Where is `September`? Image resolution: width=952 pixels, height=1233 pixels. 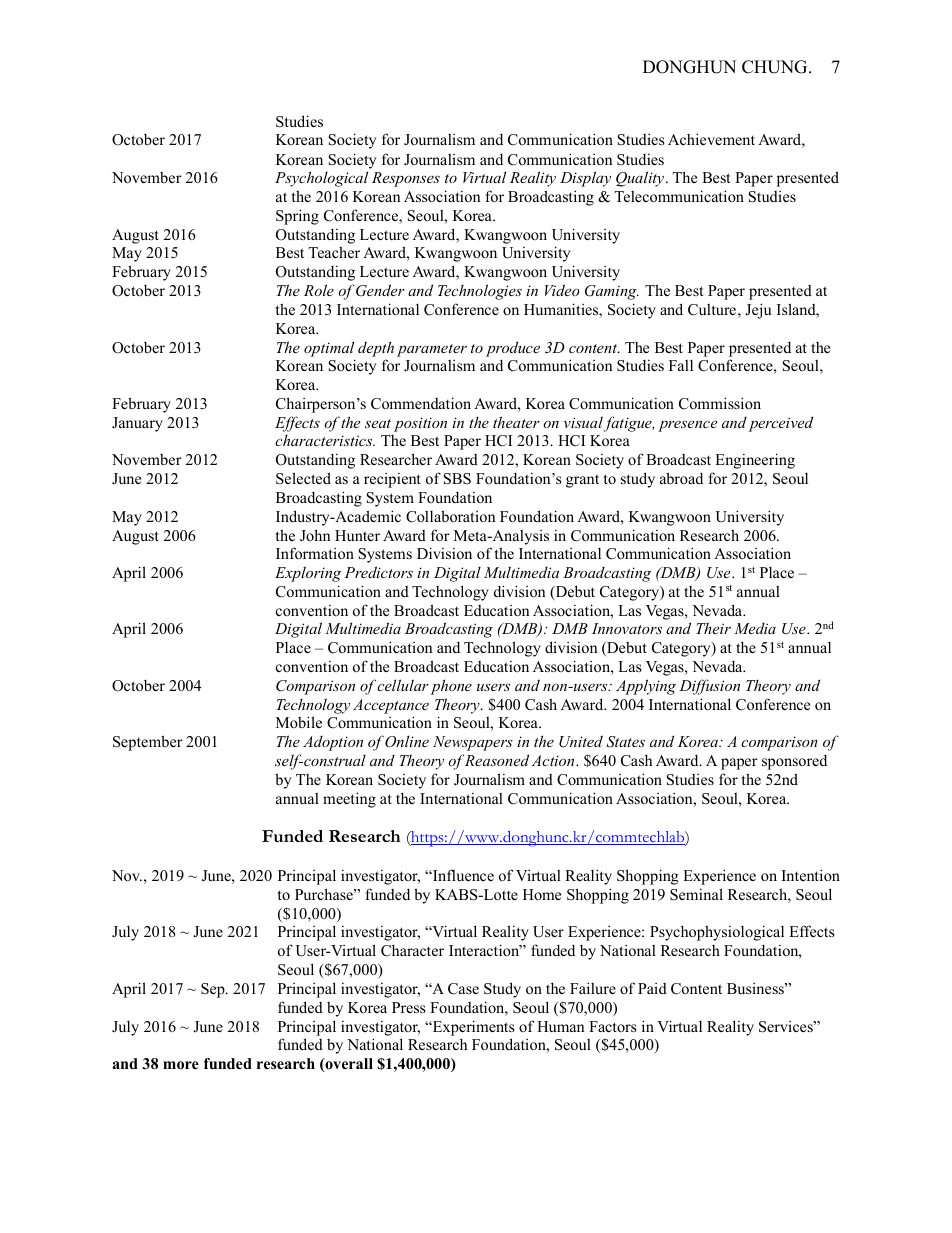 September is located at coordinates (148, 743).
